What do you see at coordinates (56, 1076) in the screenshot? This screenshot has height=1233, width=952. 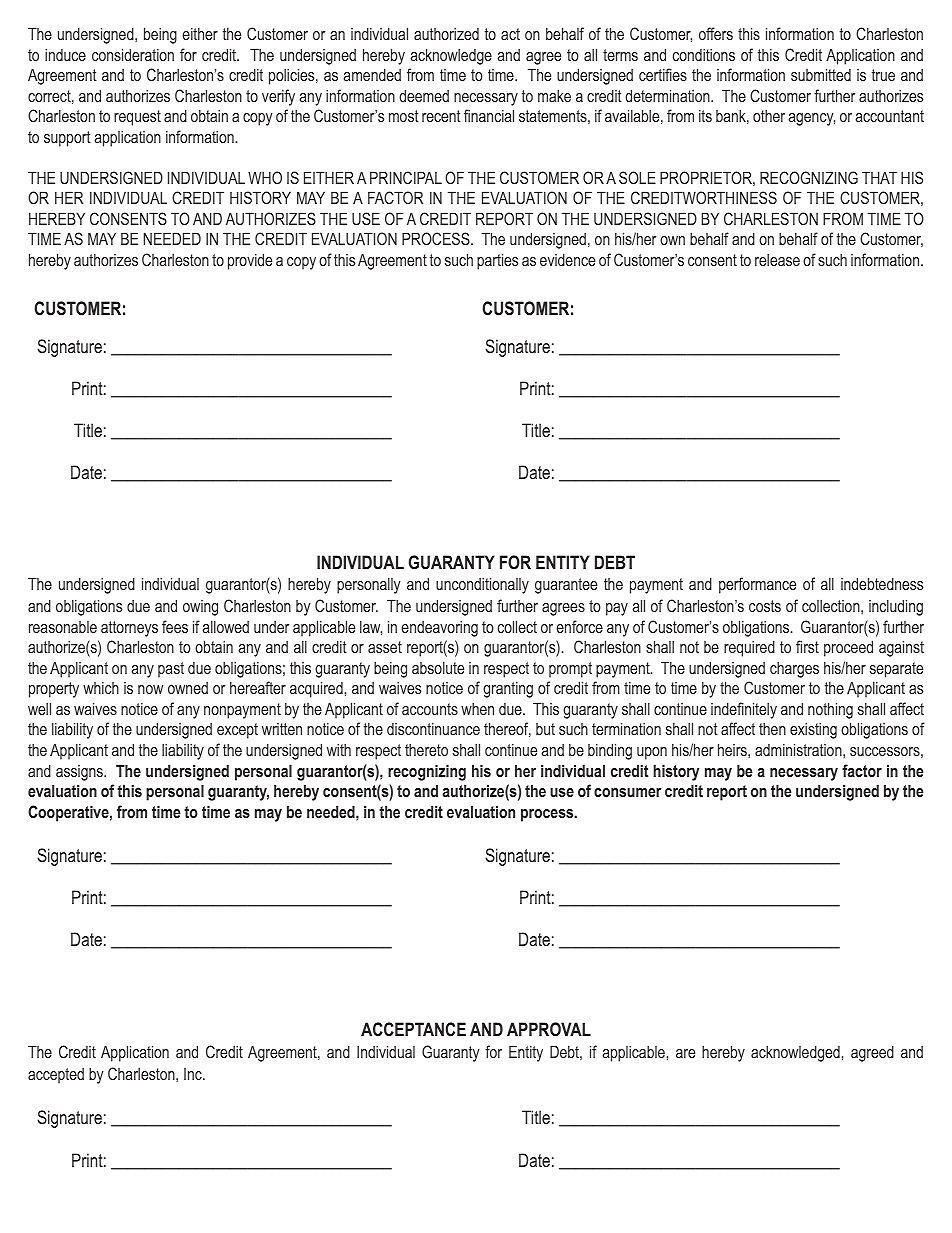 I see `accepted` at bounding box center [56, 1076].
